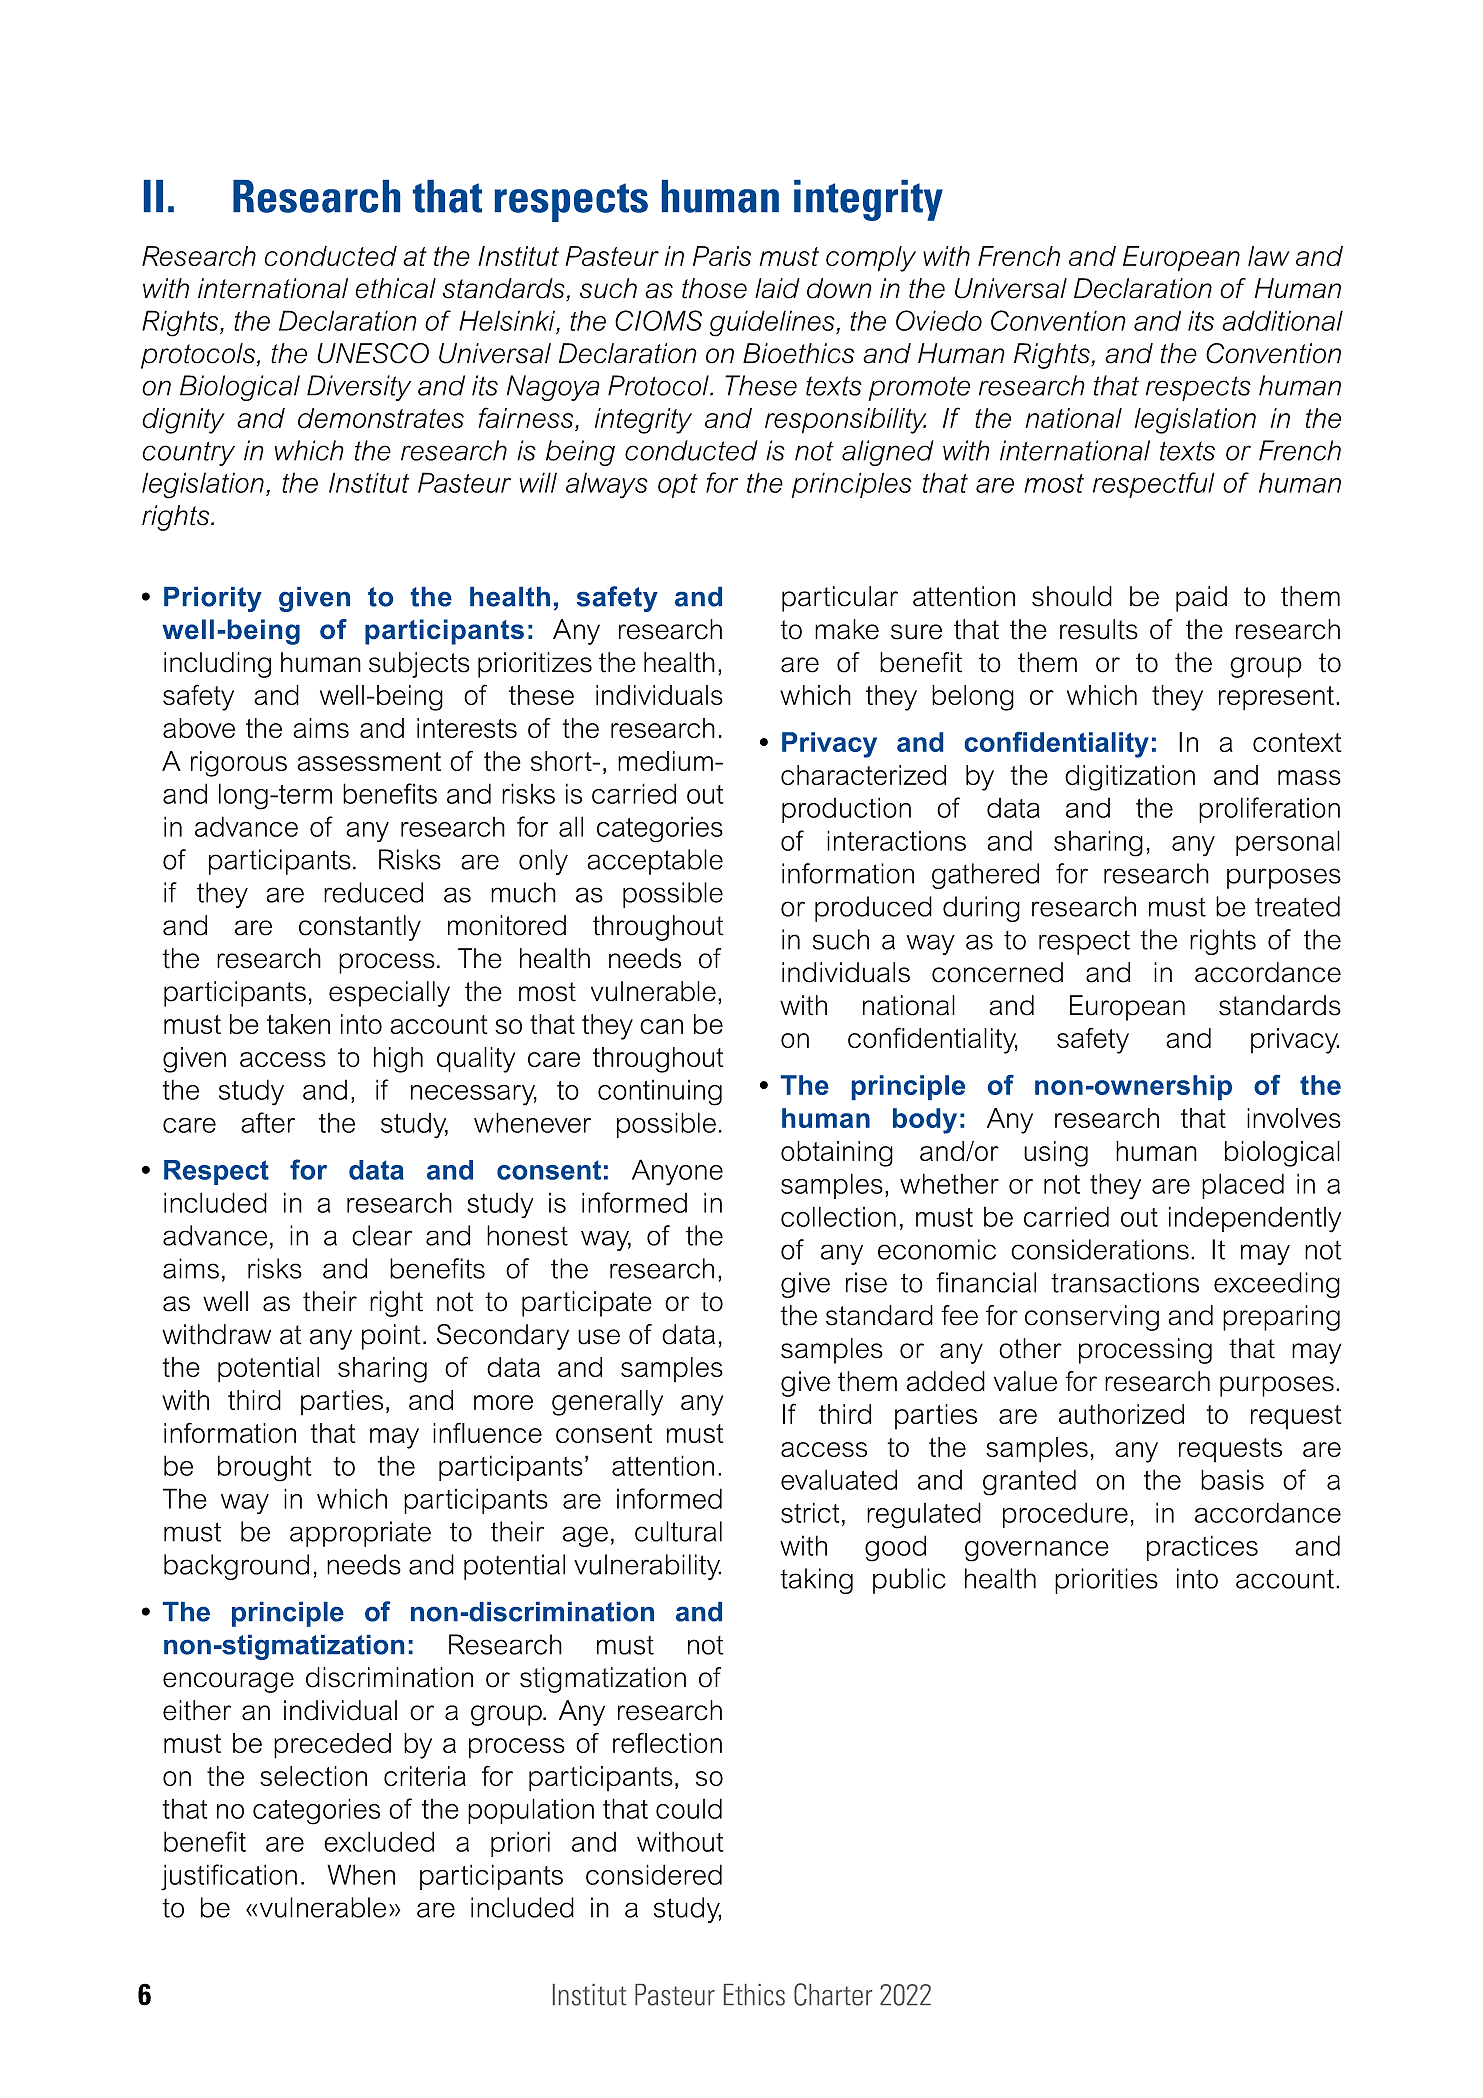 The image size is (1483, 2098). I want to click on justification, so click(229, 1877).
